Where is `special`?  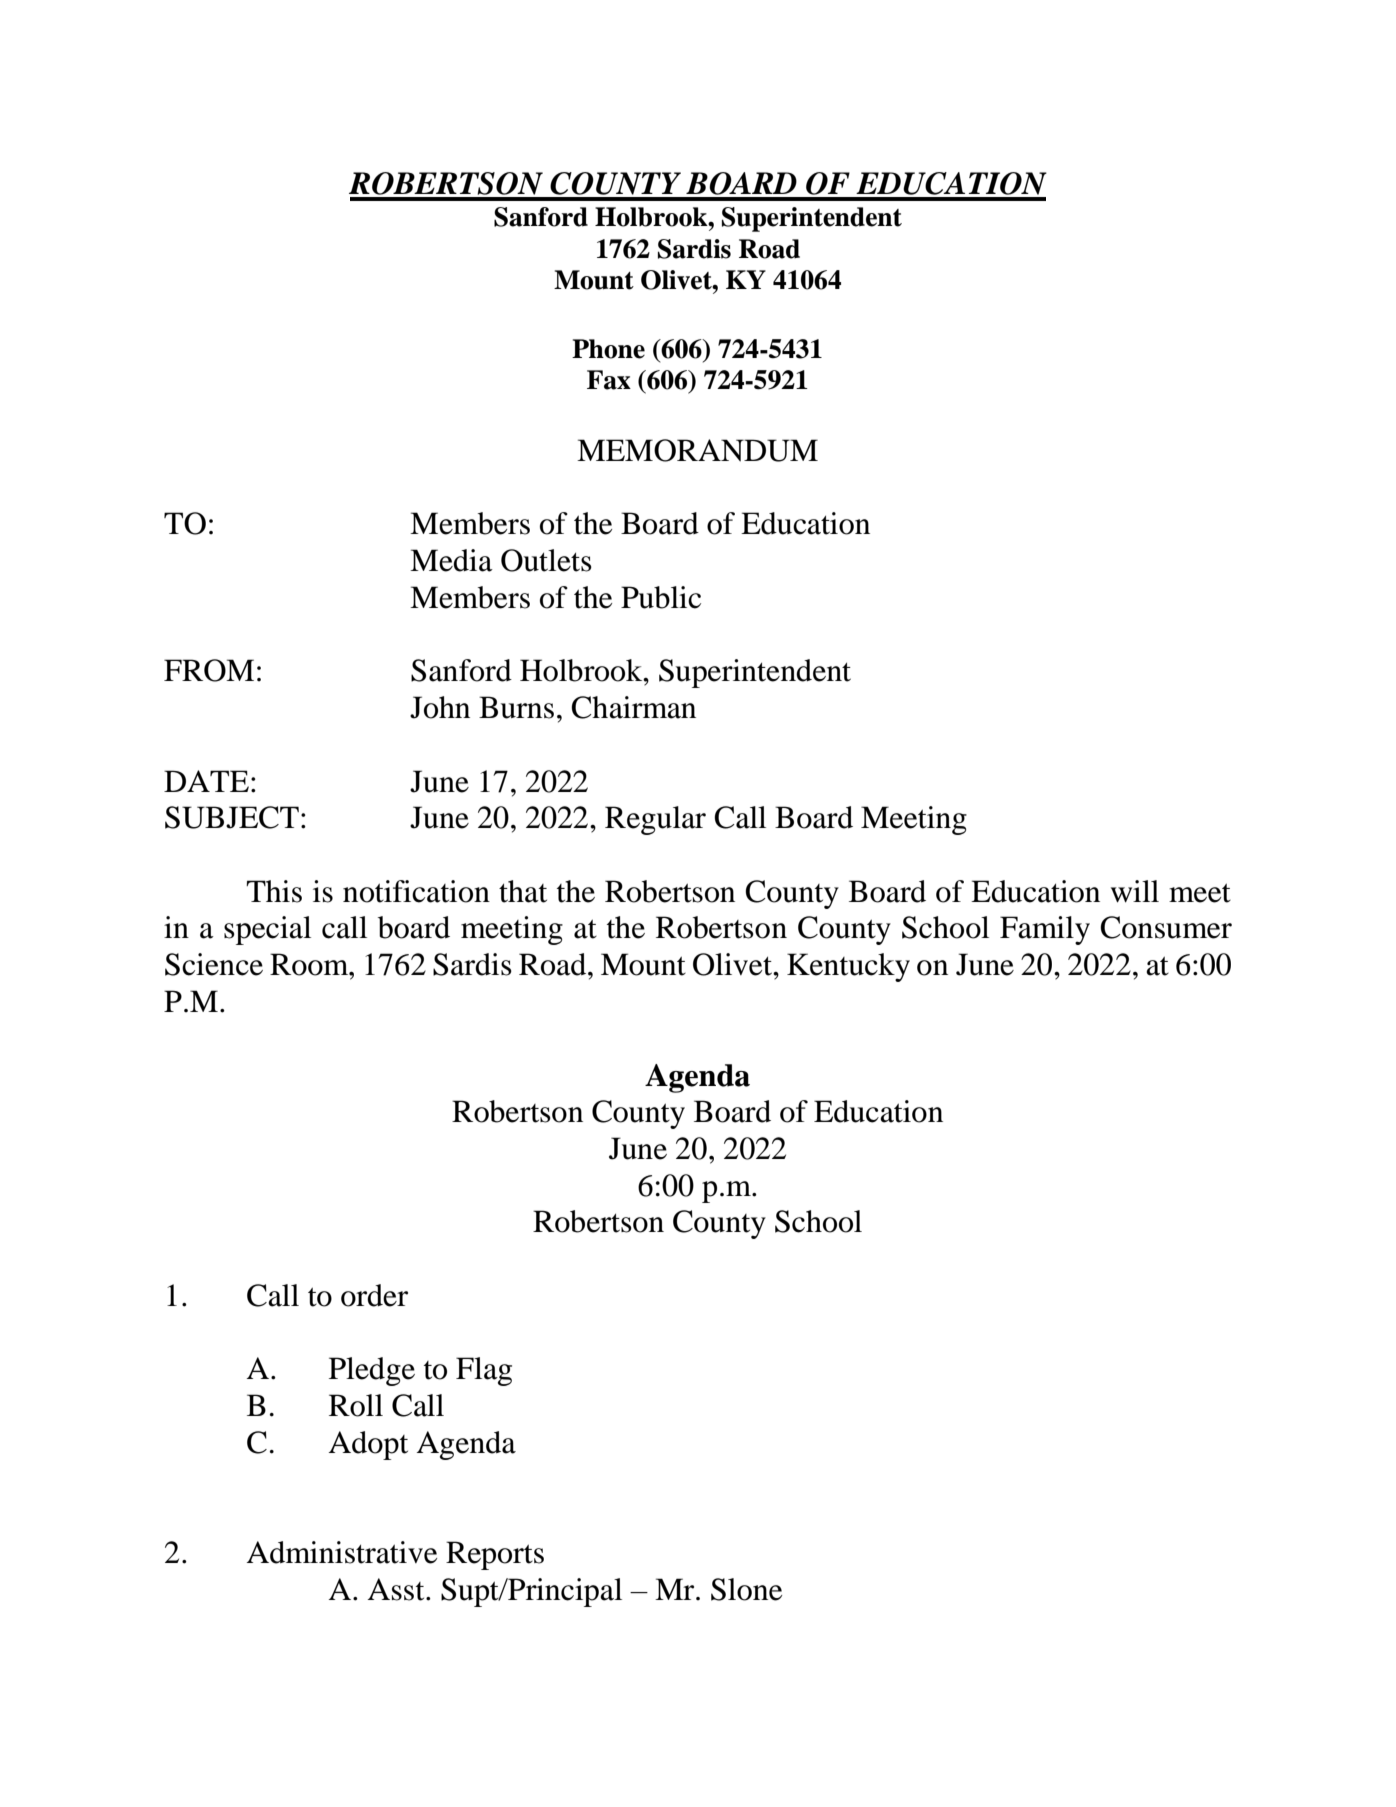 special is located at coordinates (267, 930).
